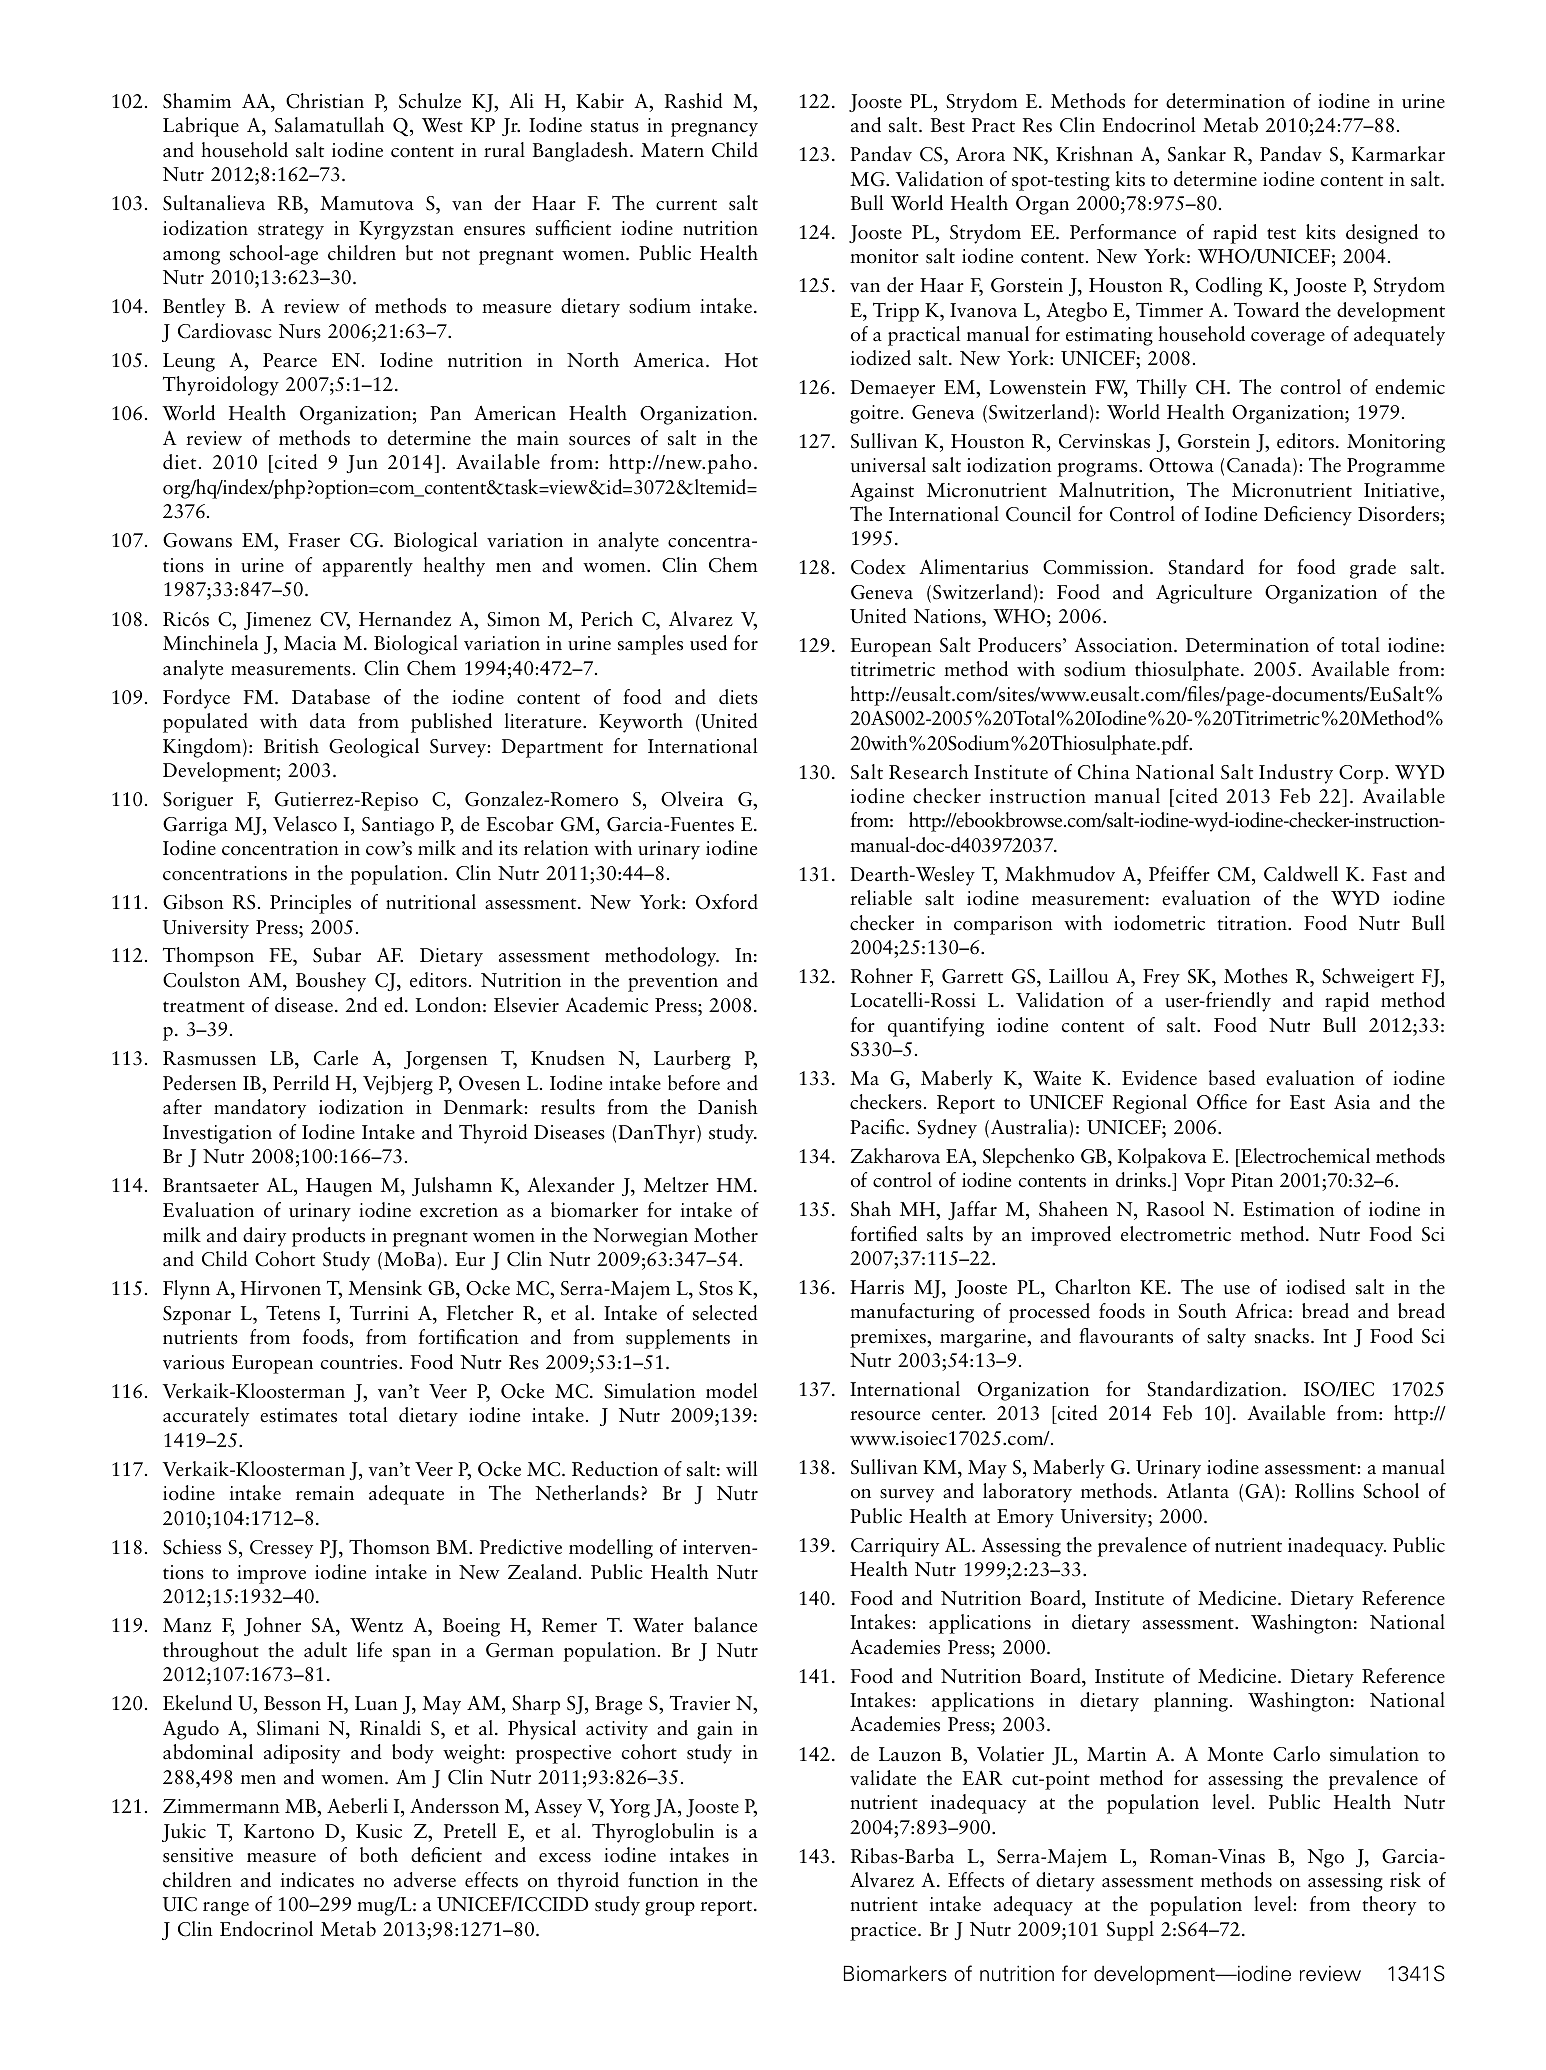 The height and width of the document is (2070, 1546). What do you see at coordinates (714, 130) in the document?
I see `pregnancy` at bounding box center [714, 130].
